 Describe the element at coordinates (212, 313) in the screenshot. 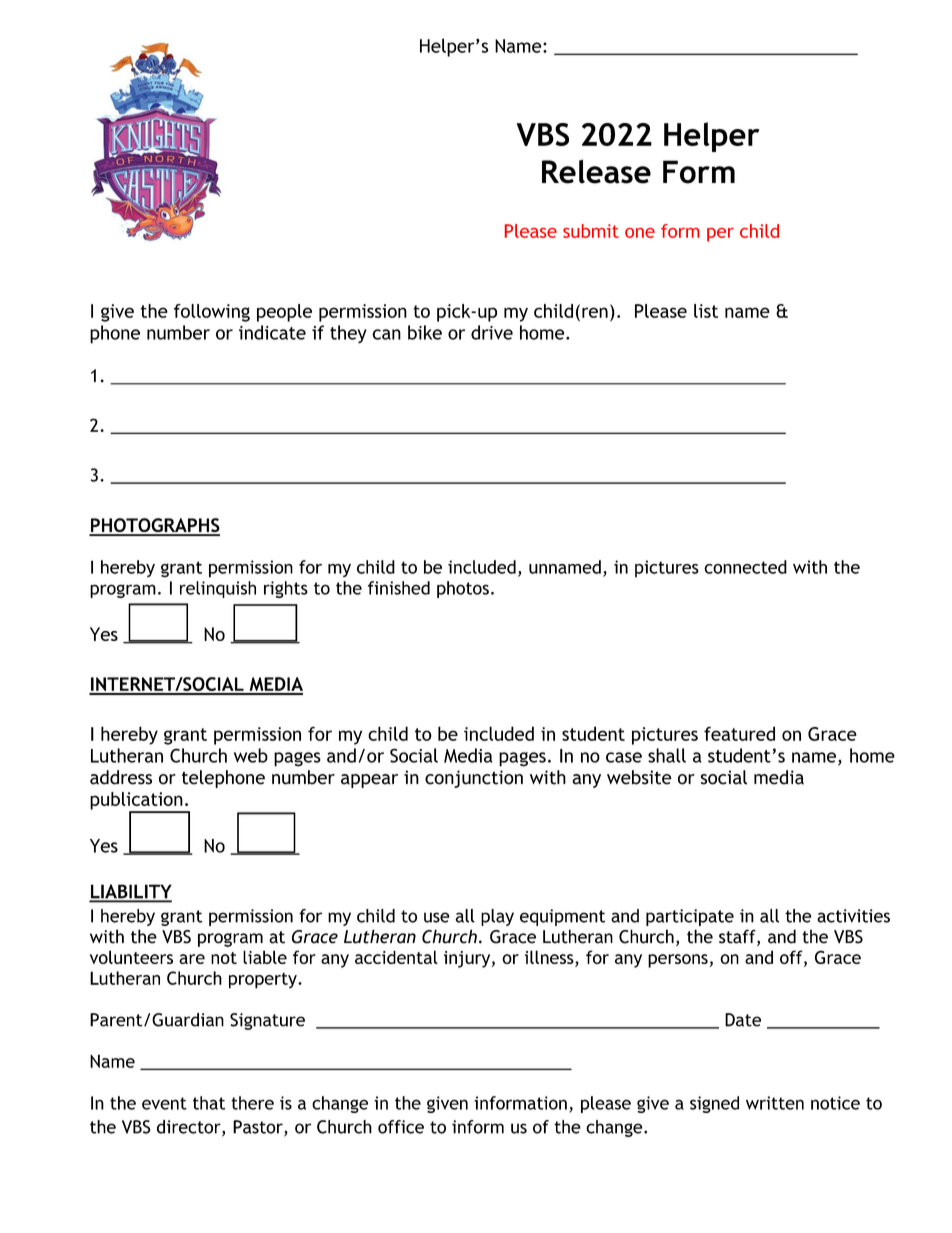

I see `following` at that location.
